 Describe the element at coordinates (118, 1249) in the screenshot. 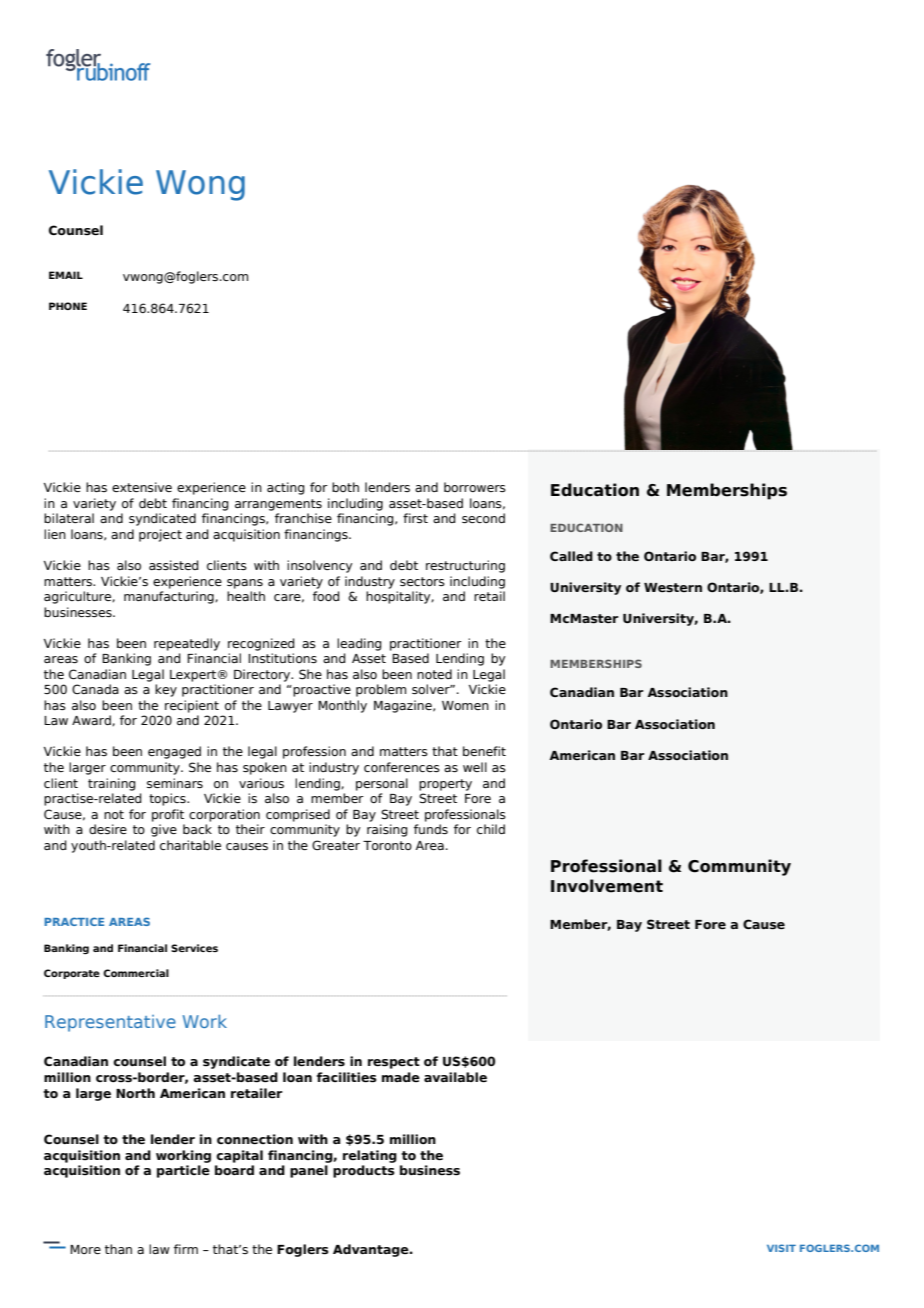

I see `than` at that location.
